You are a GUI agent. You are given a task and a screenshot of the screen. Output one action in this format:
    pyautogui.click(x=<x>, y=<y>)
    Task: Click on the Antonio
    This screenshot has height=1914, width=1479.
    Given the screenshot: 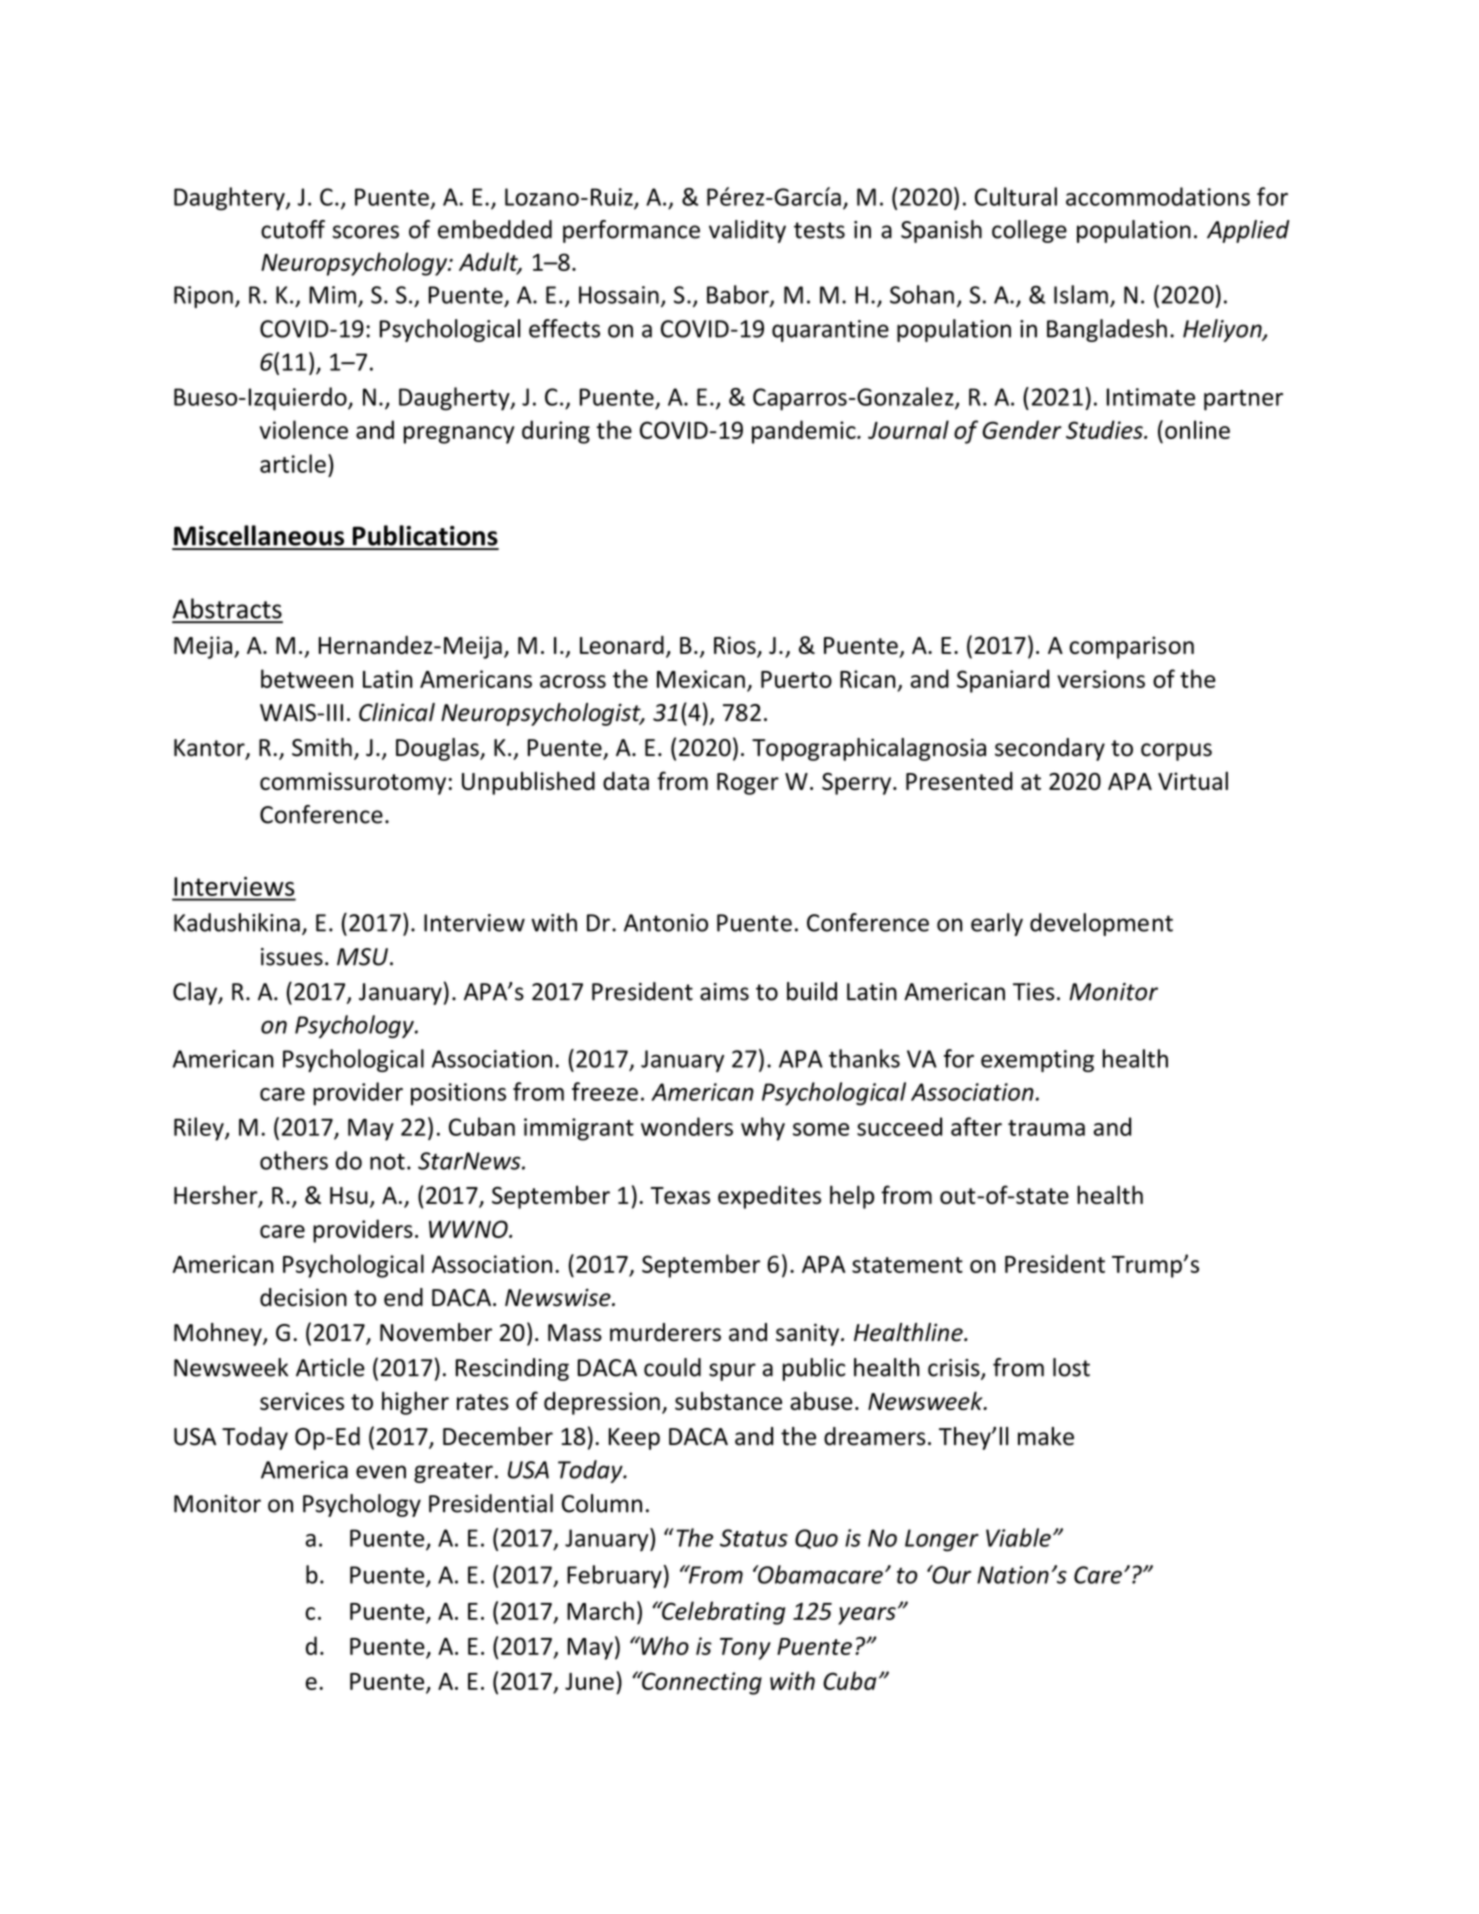 What is the action you would take?
    pyautogui.click(x=666, y=923)
